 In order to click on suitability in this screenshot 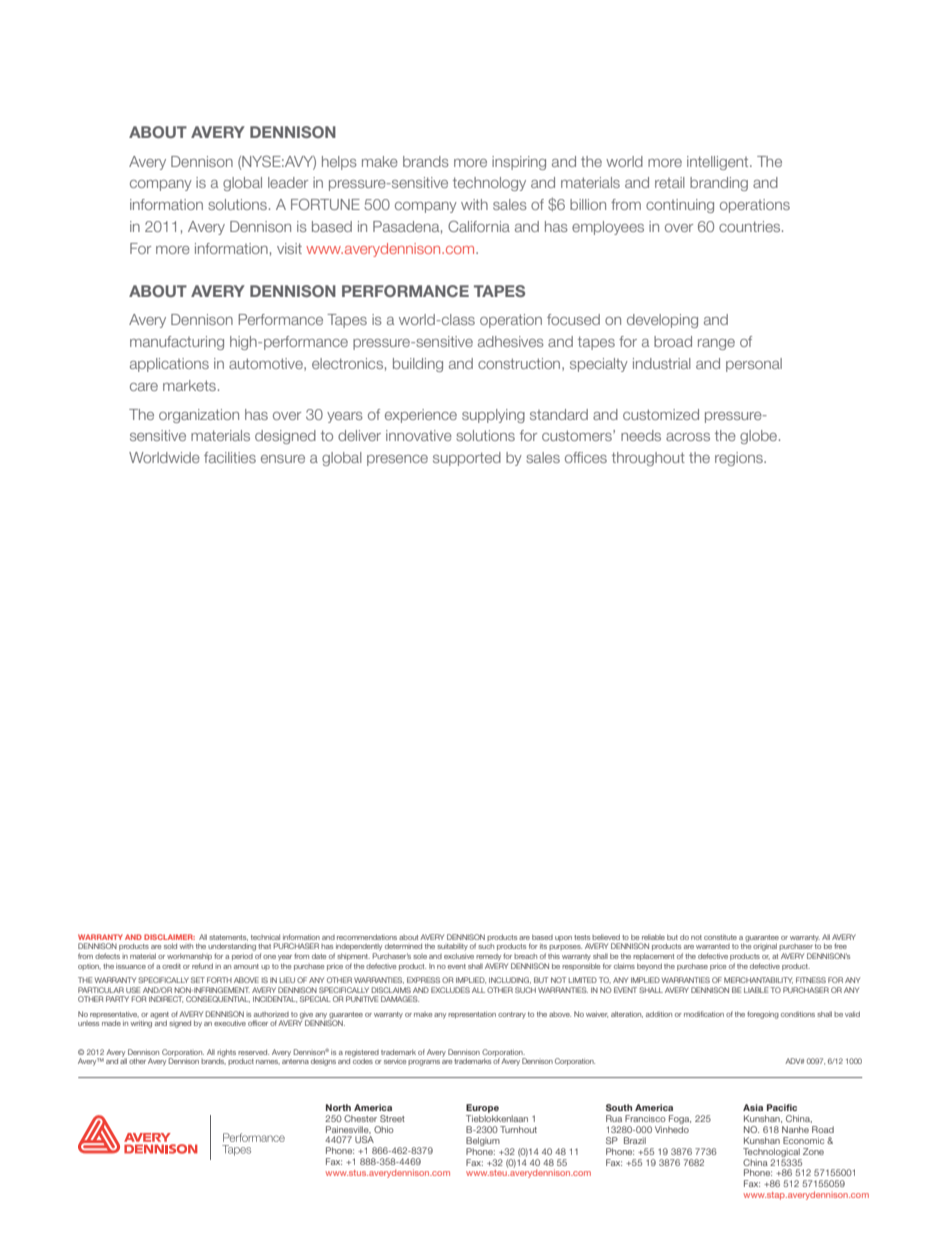, I will do `click(452, 947)`.
